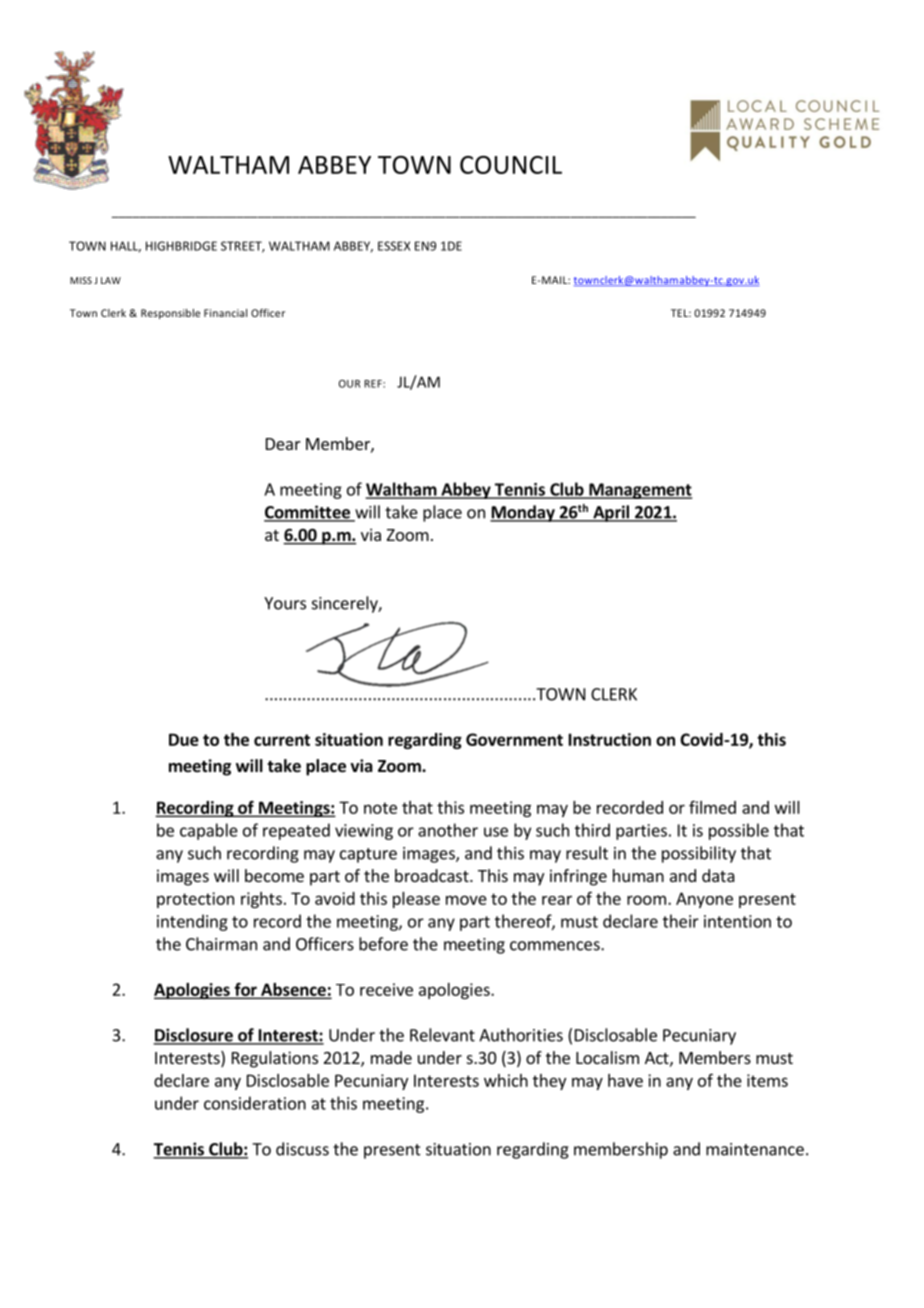  What do you see at coordinates (126, 247) in the screenshot?
I see `HALL` at bounding box center [126, 247].
